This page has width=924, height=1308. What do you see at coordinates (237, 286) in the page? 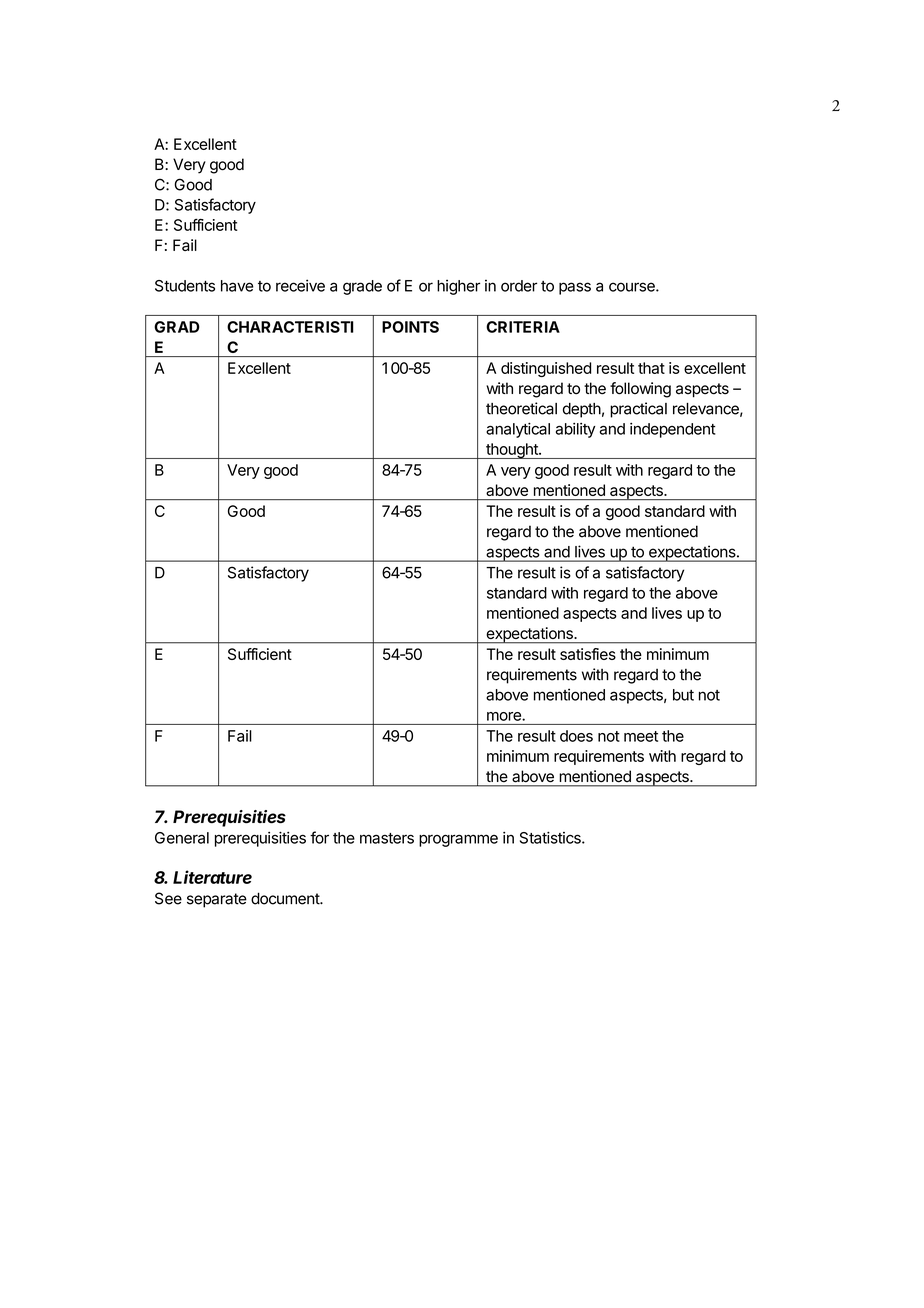
I see `have` at bounding box center [237, 286].
